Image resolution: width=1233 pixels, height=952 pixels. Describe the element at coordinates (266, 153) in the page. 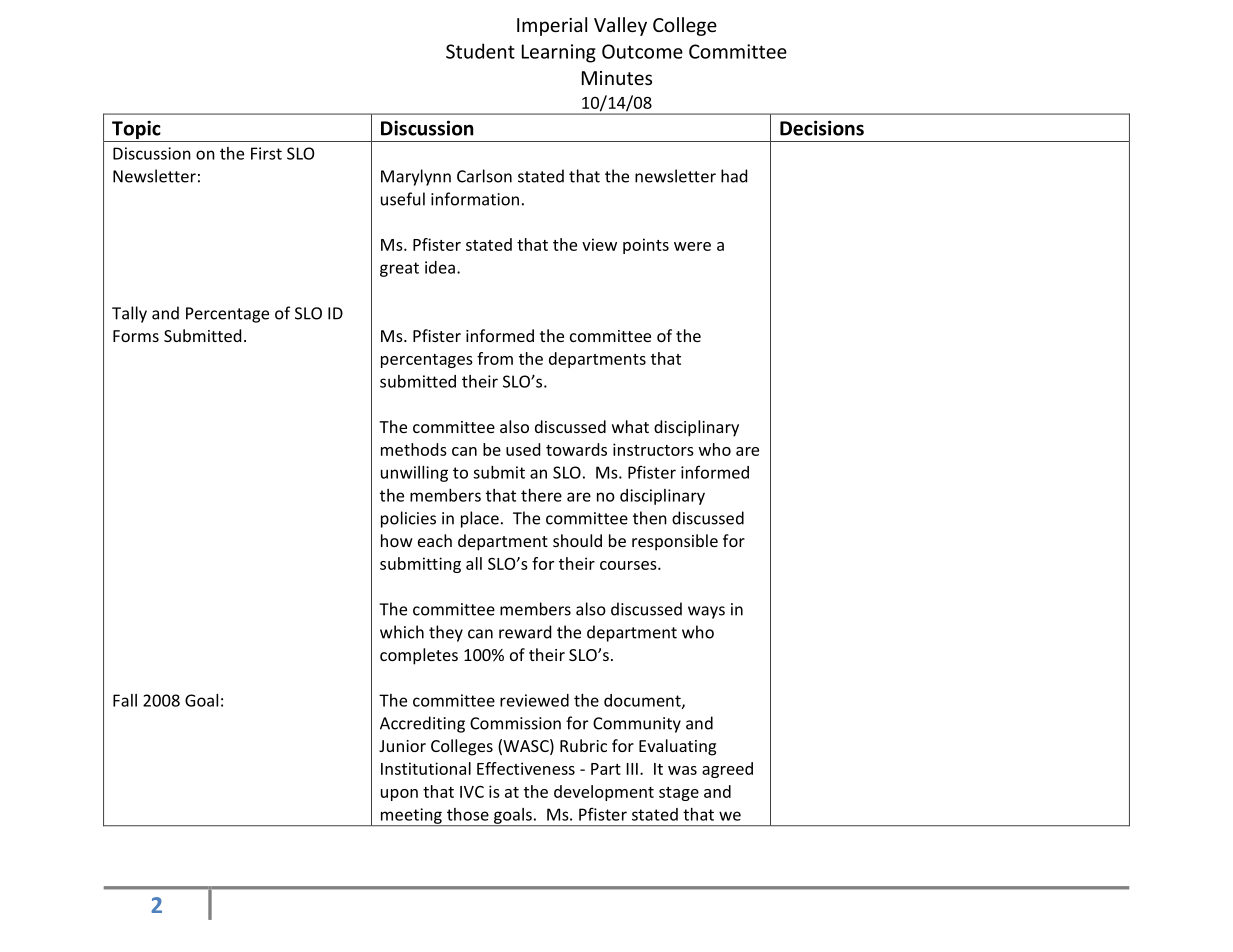

I see `First` at that location.
